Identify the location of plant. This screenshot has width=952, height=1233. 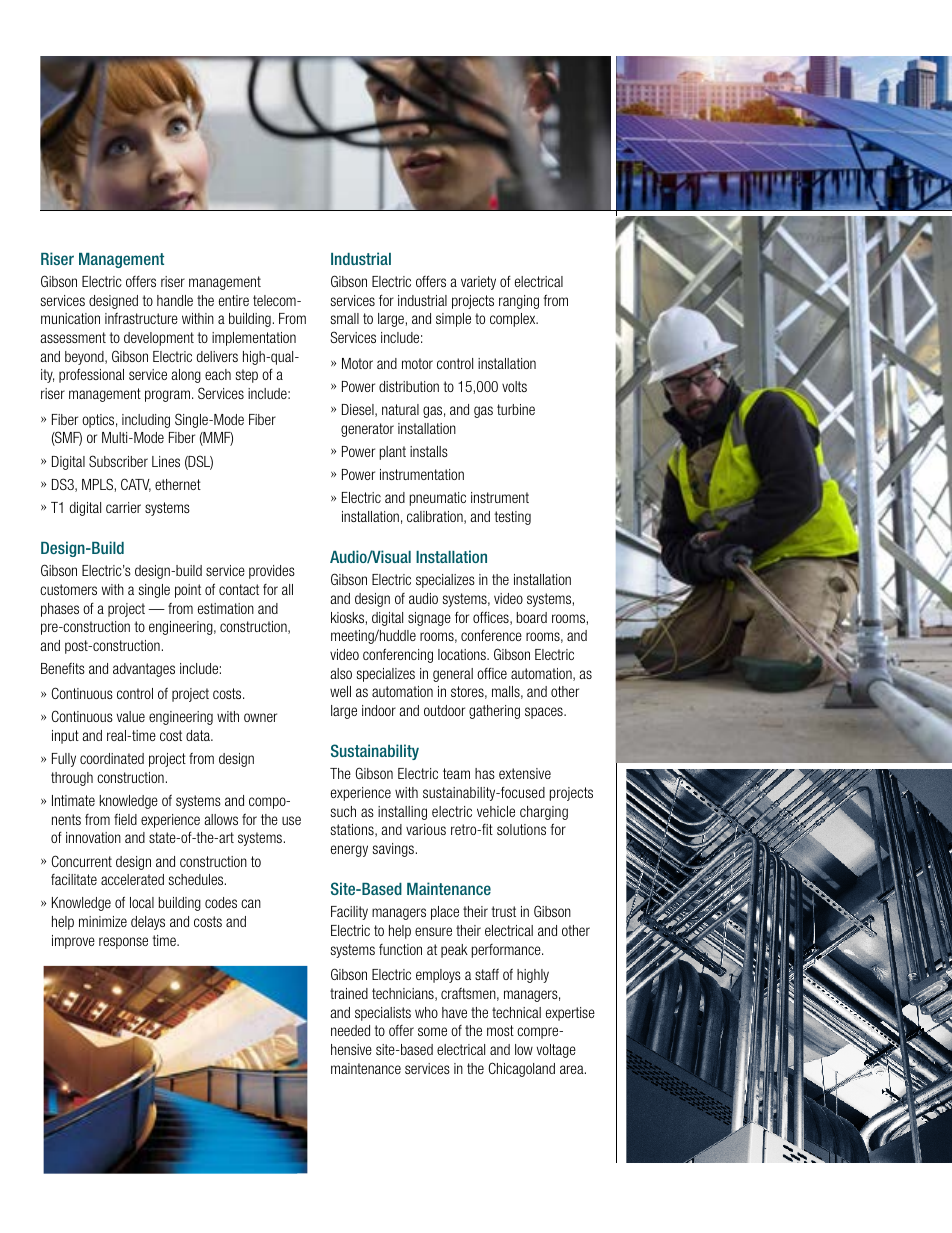
(393, 453).
